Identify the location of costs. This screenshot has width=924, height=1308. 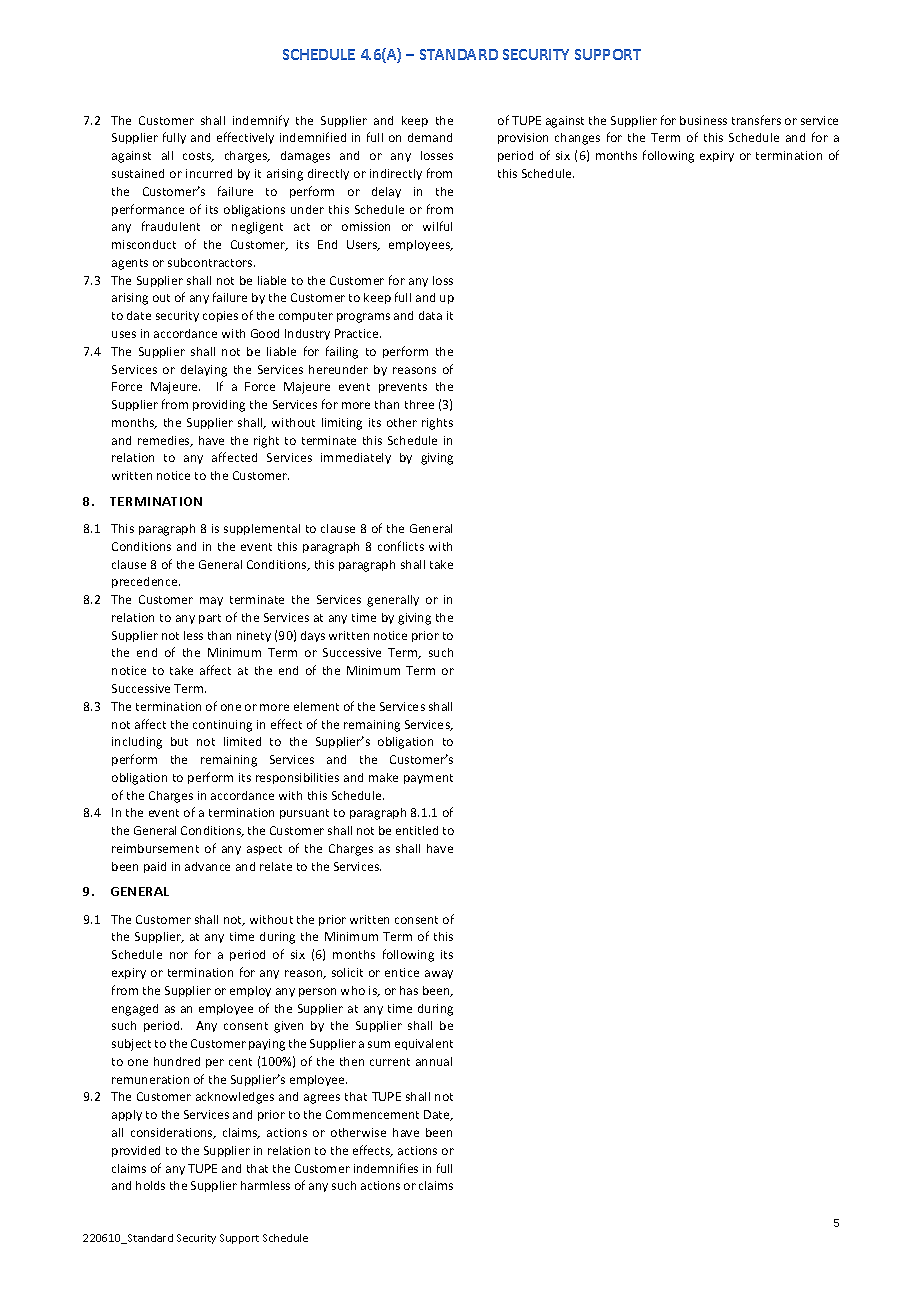
(198, 157).
